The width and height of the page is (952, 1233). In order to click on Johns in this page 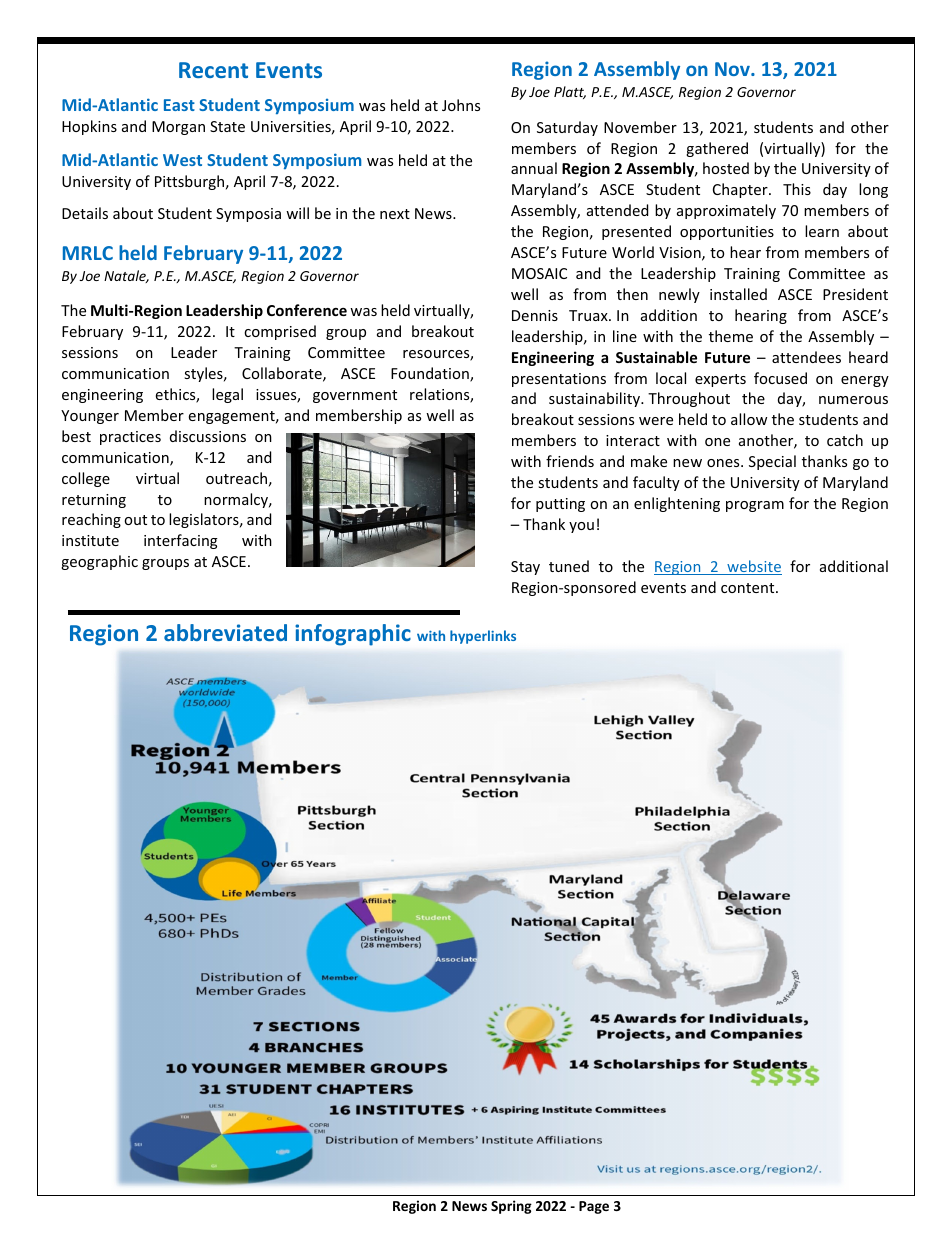, I will do `click(461, 105)`.
